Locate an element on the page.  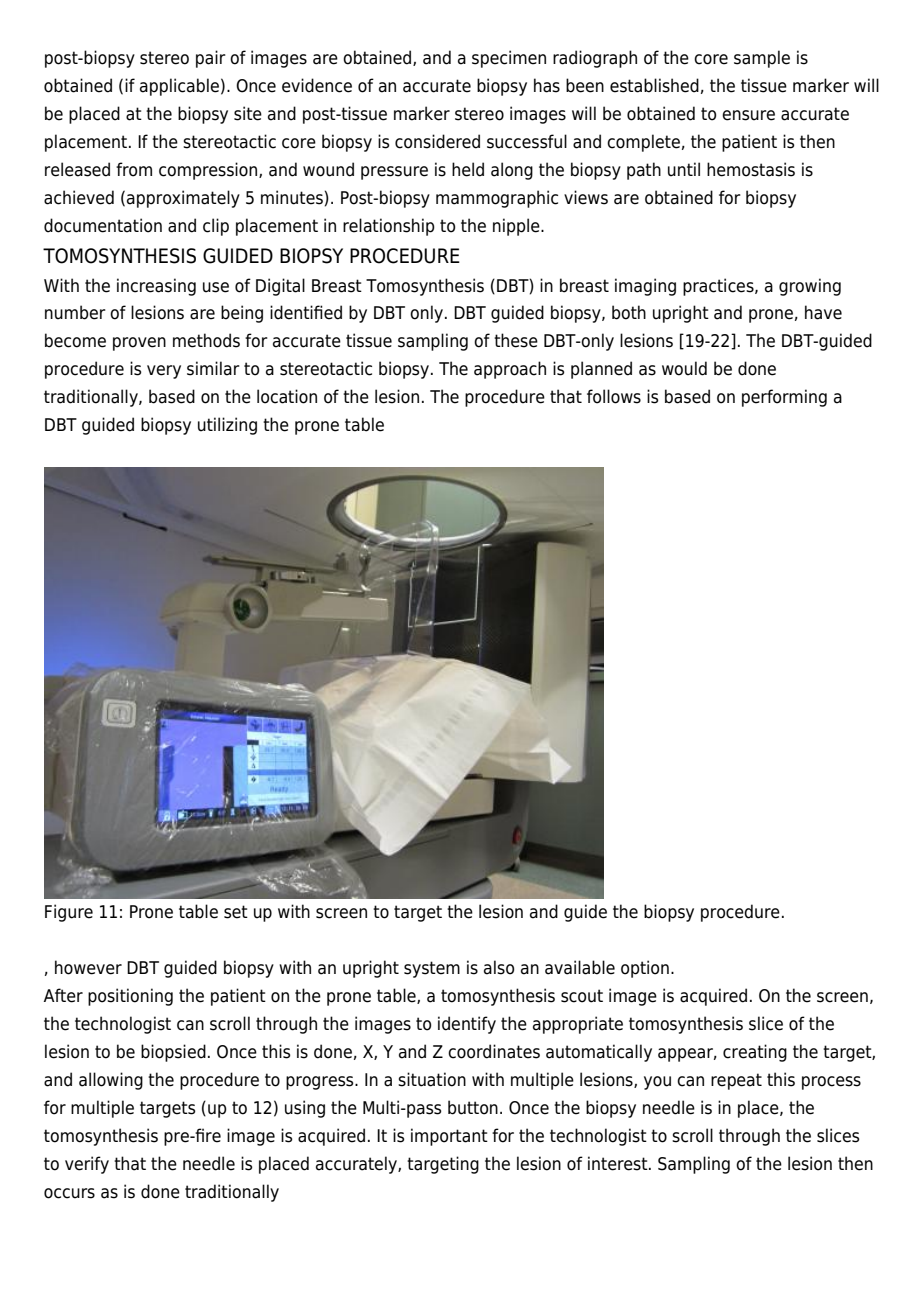
verify is located at coordinates (87, 1165).
